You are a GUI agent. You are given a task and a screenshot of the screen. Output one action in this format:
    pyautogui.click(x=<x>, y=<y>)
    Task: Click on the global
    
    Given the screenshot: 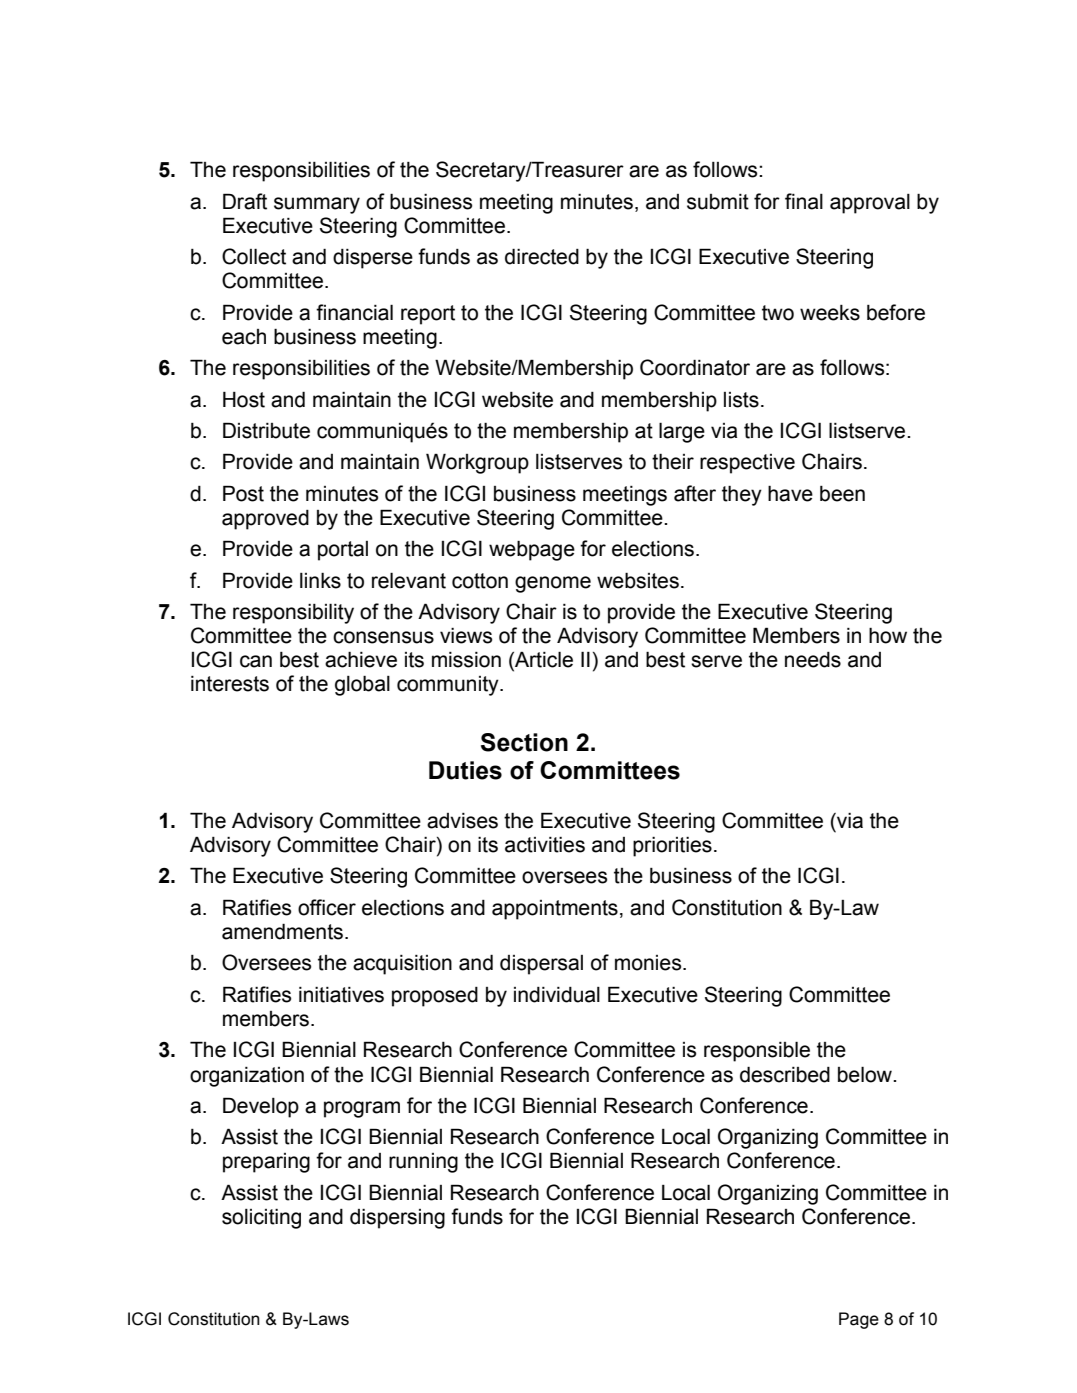 What is the action you would take?
    pyautogui.click(x=362, y=685)
